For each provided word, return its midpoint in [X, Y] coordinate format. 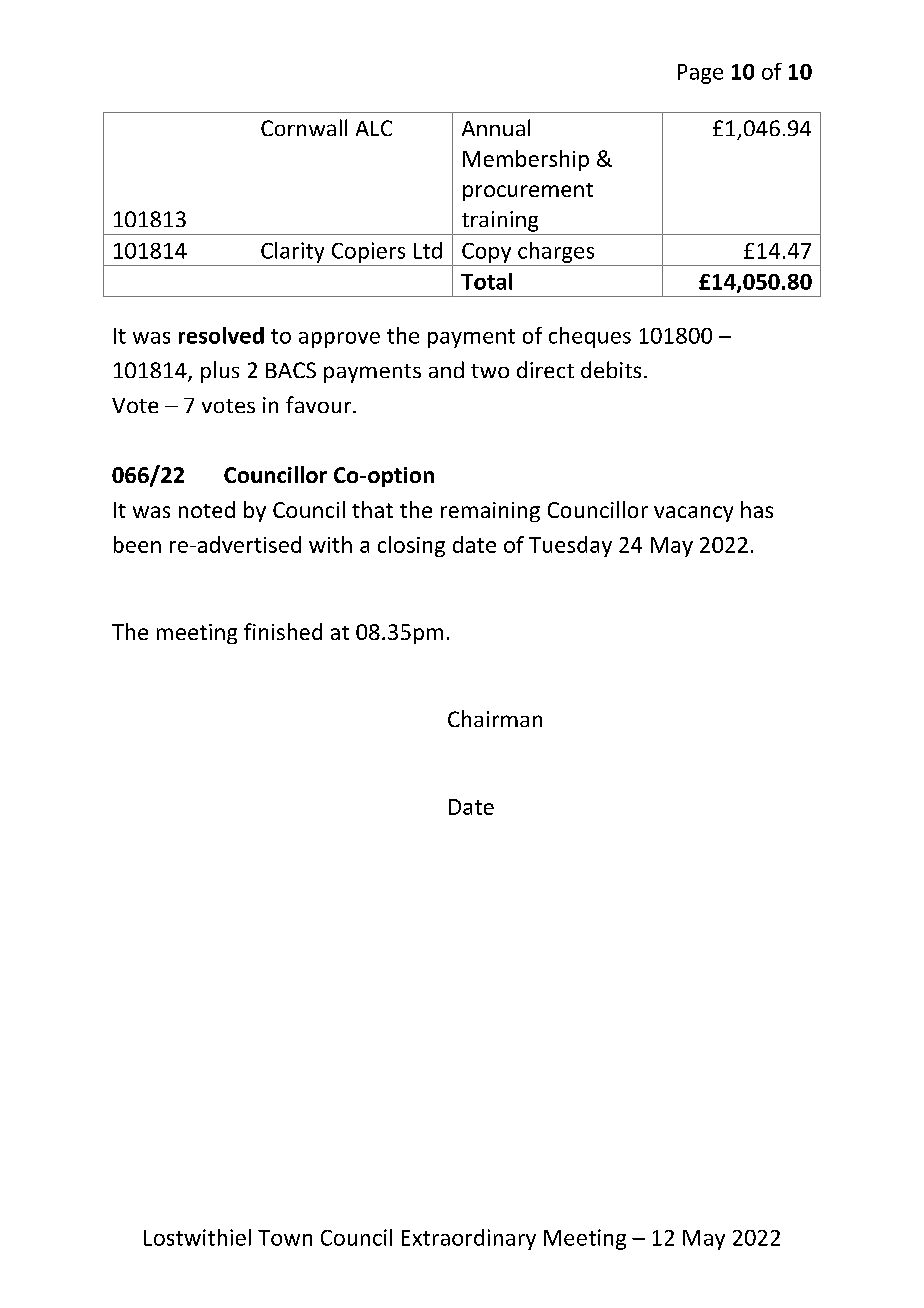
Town [285, 1238]
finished [283, 631]
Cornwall [304, 127]
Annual [496, 127]
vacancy [693, 514]
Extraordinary [469, 1239]
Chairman [495, 718]
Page [700, 74]
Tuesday [570, 546]
